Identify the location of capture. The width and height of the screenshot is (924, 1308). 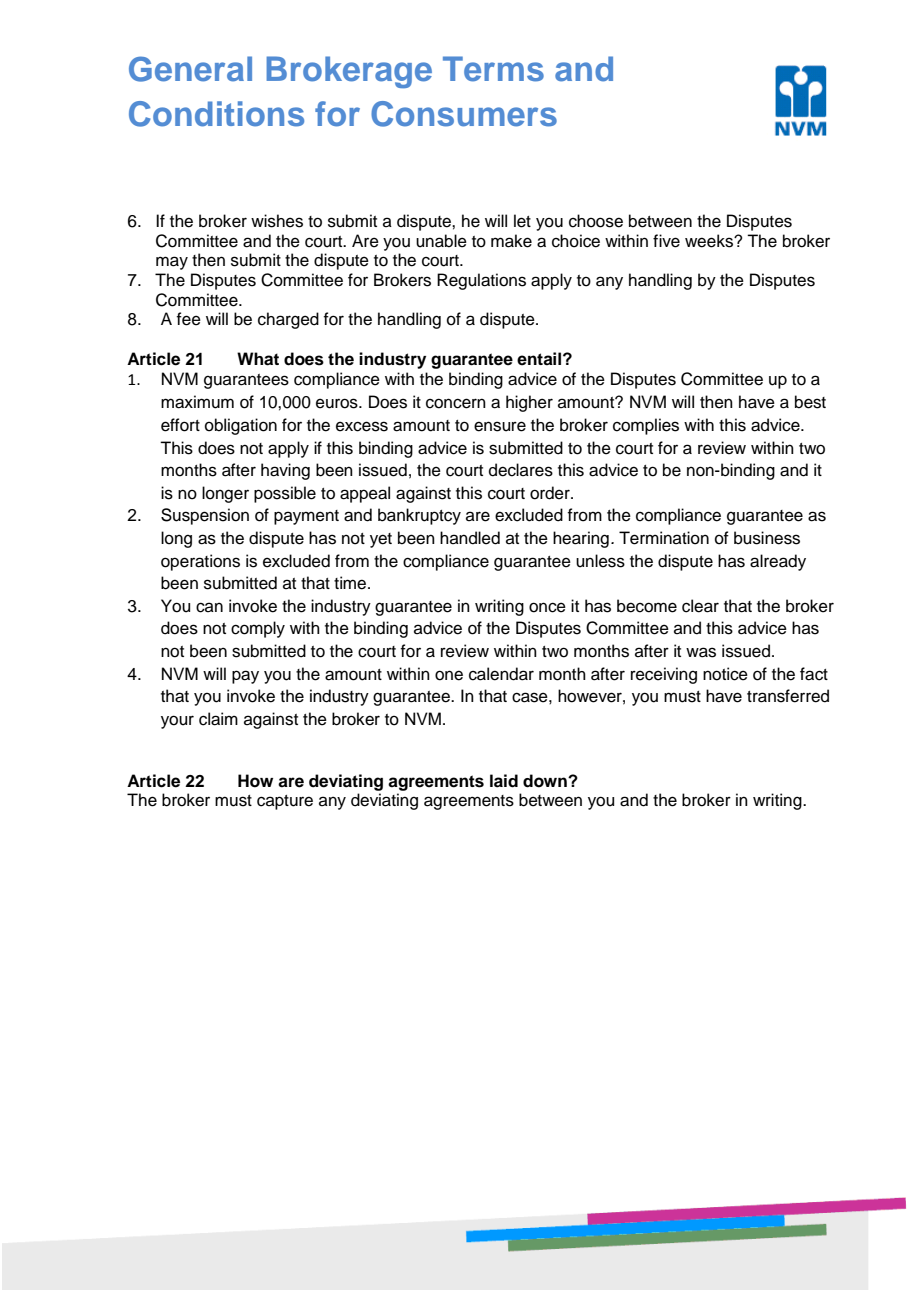
(285, 802).
